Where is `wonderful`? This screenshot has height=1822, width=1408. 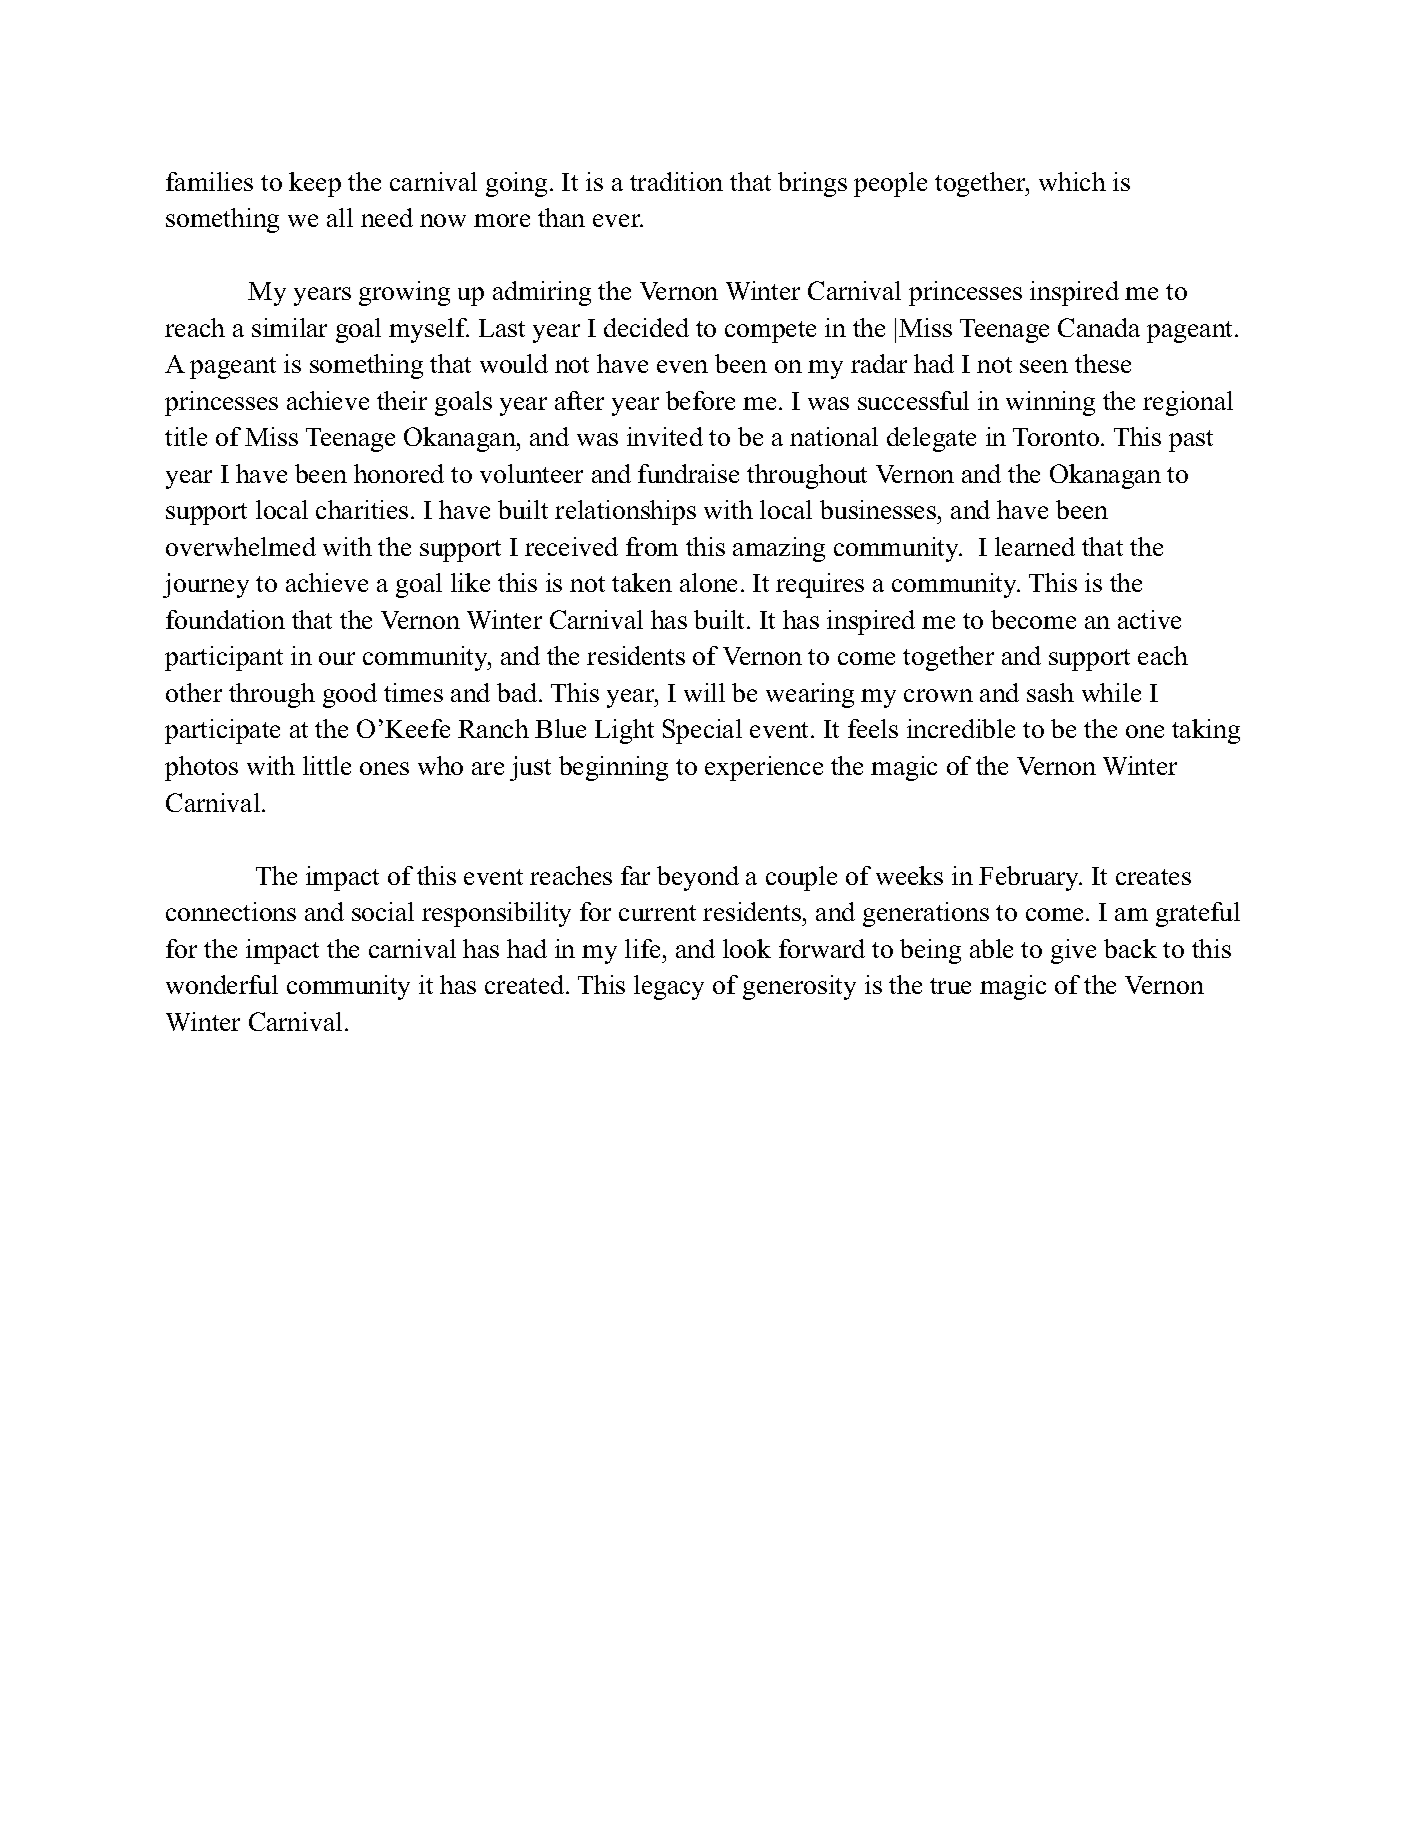 wonderful is located at coordinates (222, 984).
